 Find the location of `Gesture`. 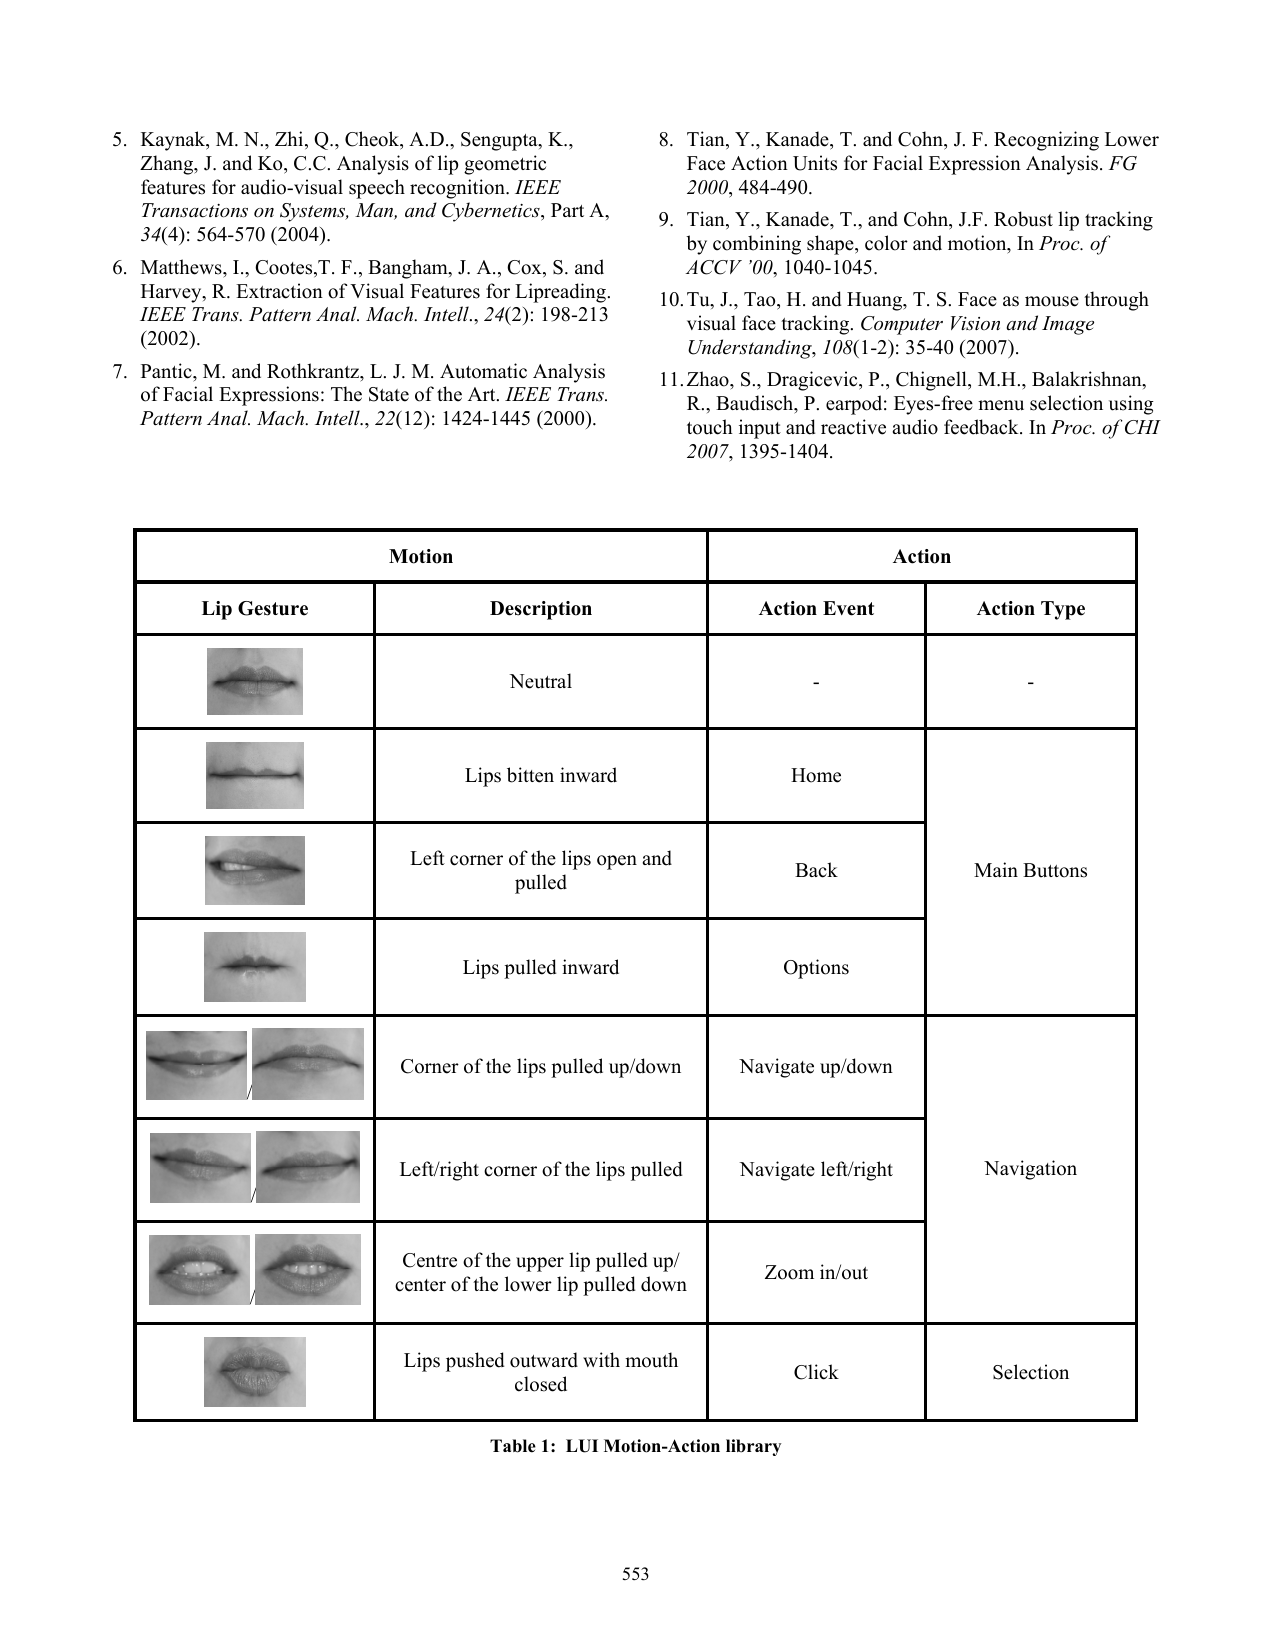

Gesture is located at coordinates (273, 608).
